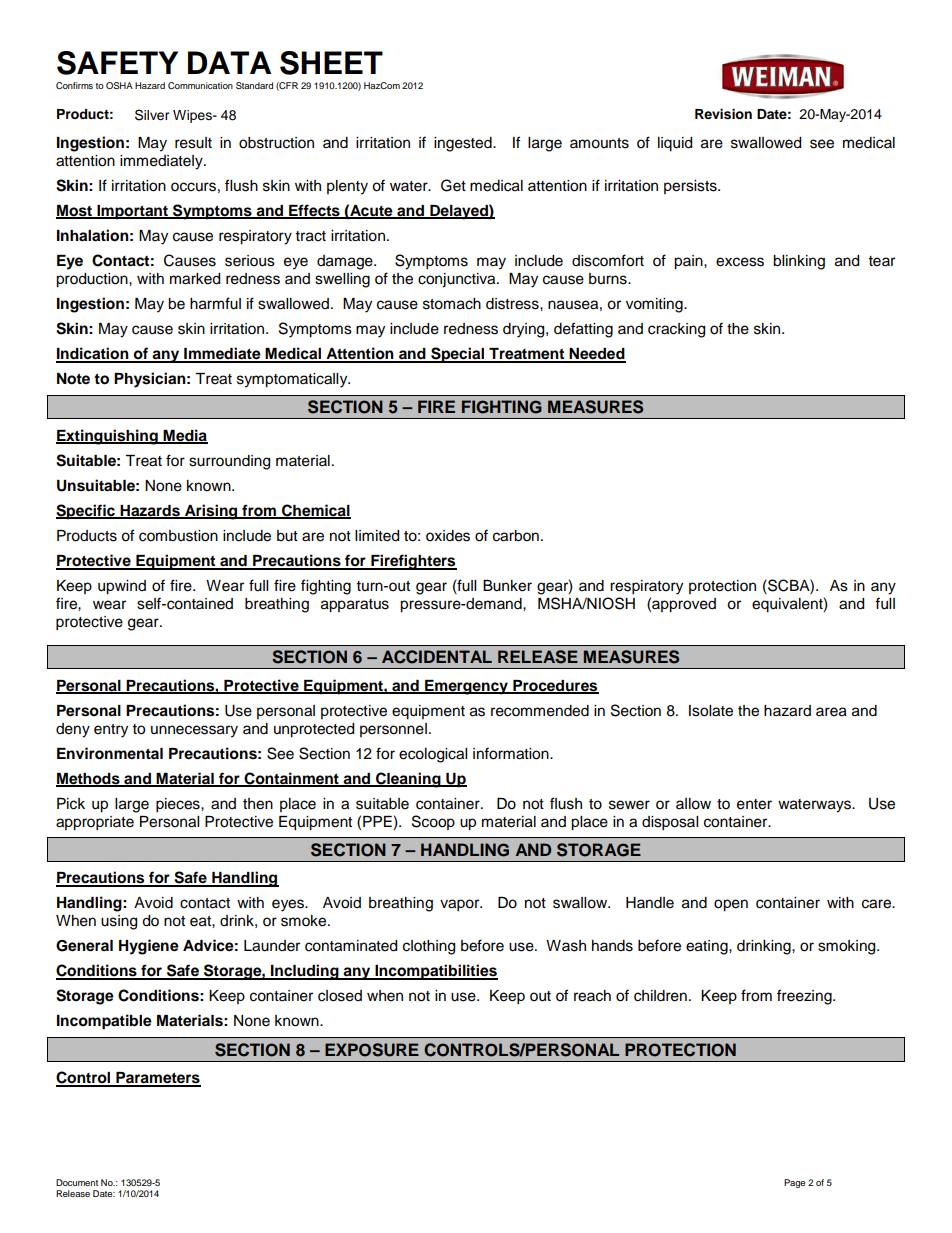 Image resolution: width=952 pixels, height=1233 pixels. I want to click on oxides, so click(448, 536).
